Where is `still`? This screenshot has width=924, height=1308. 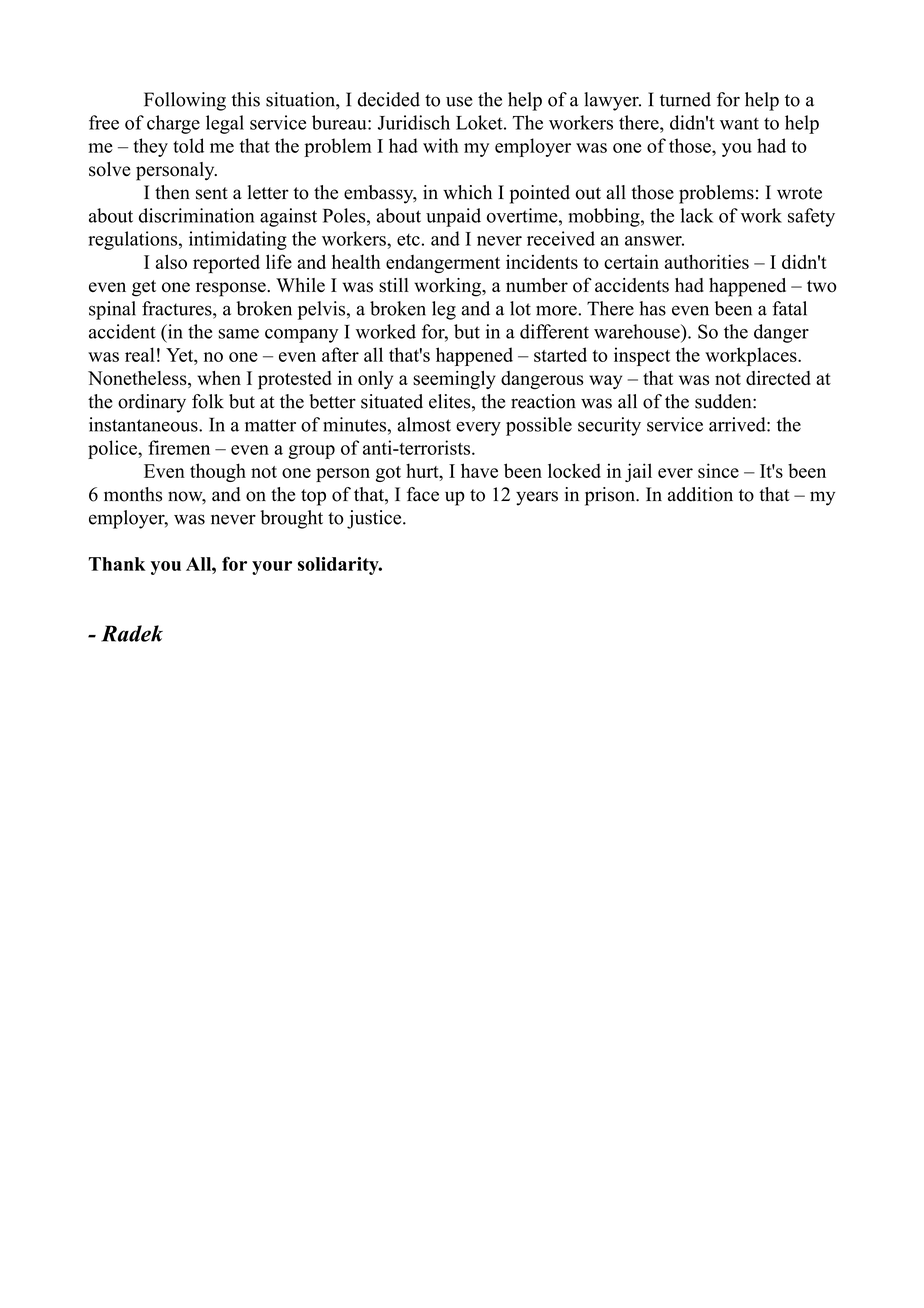 still is located at coordinates (394, 285).
